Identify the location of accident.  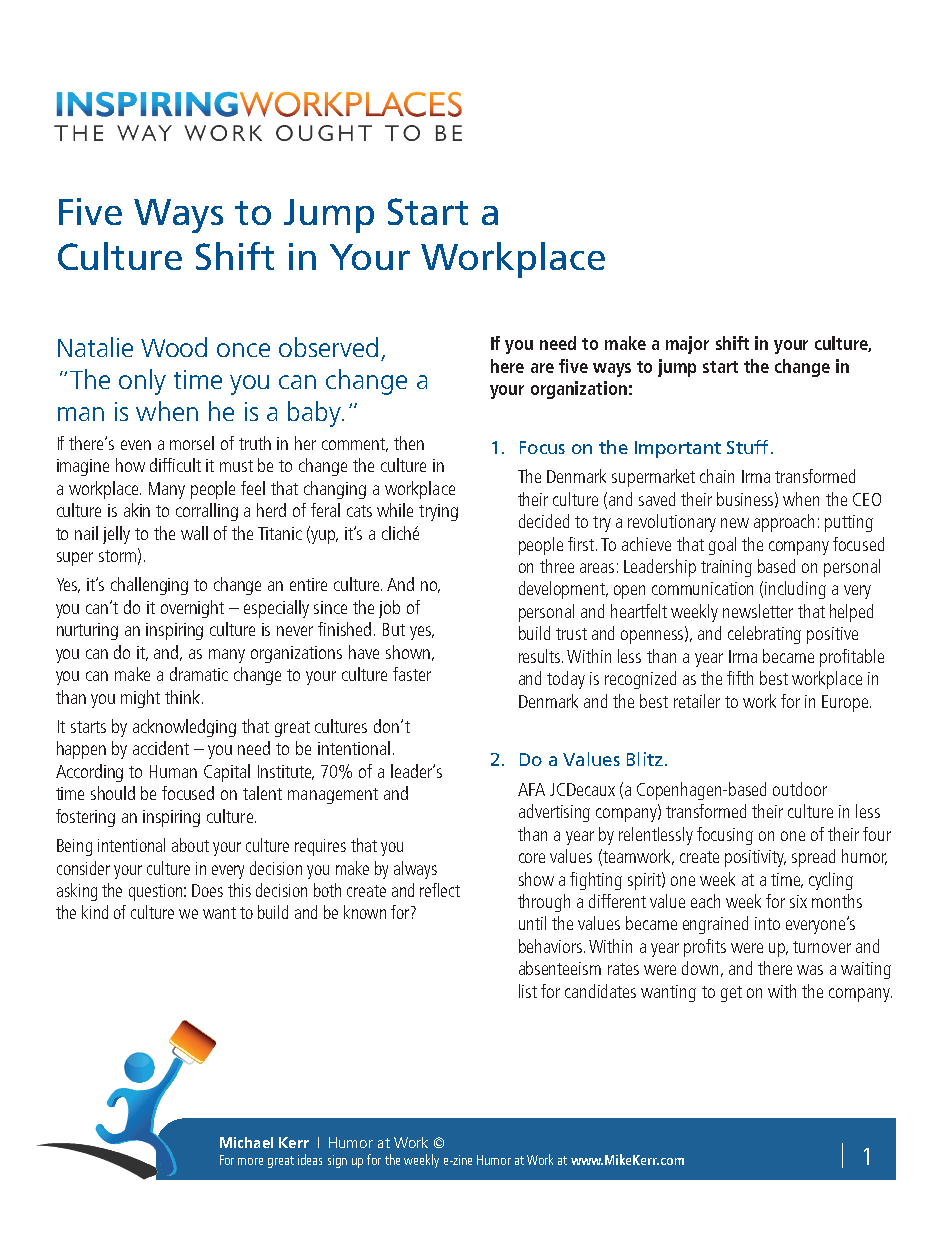
(161, 748).
